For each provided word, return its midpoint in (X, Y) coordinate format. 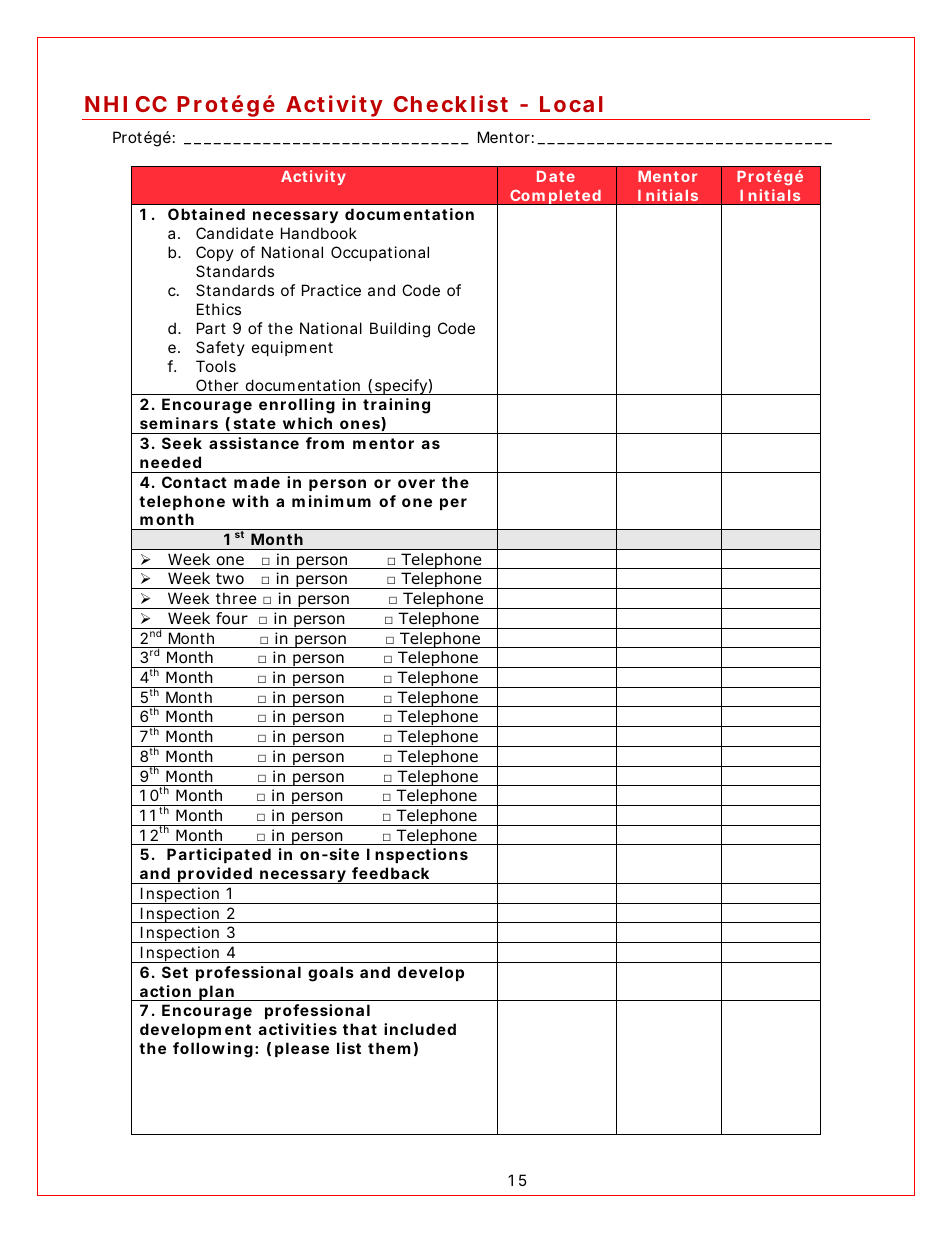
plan (218, 993)
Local (571, 104)
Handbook (319, 233)
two (230, 579)
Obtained (206, 214)
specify (403, 387)
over (416, 483)
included (420, 1029)
